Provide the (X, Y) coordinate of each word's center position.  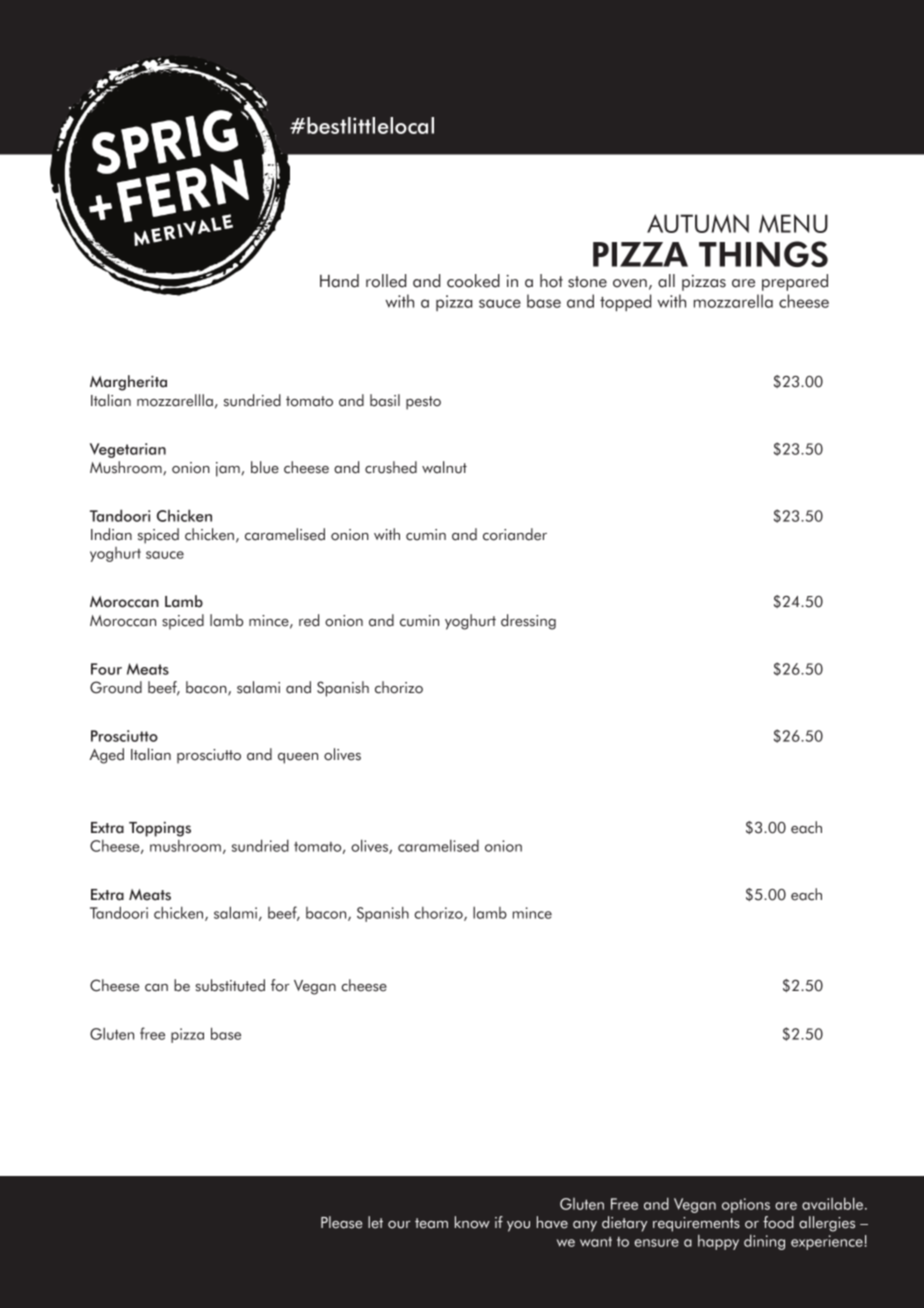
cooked (473, 281)
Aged (106, 756)
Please (341, 1222)
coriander (515, 534)
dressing (528, 622)
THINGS (763, 254)
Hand (339, 281)
